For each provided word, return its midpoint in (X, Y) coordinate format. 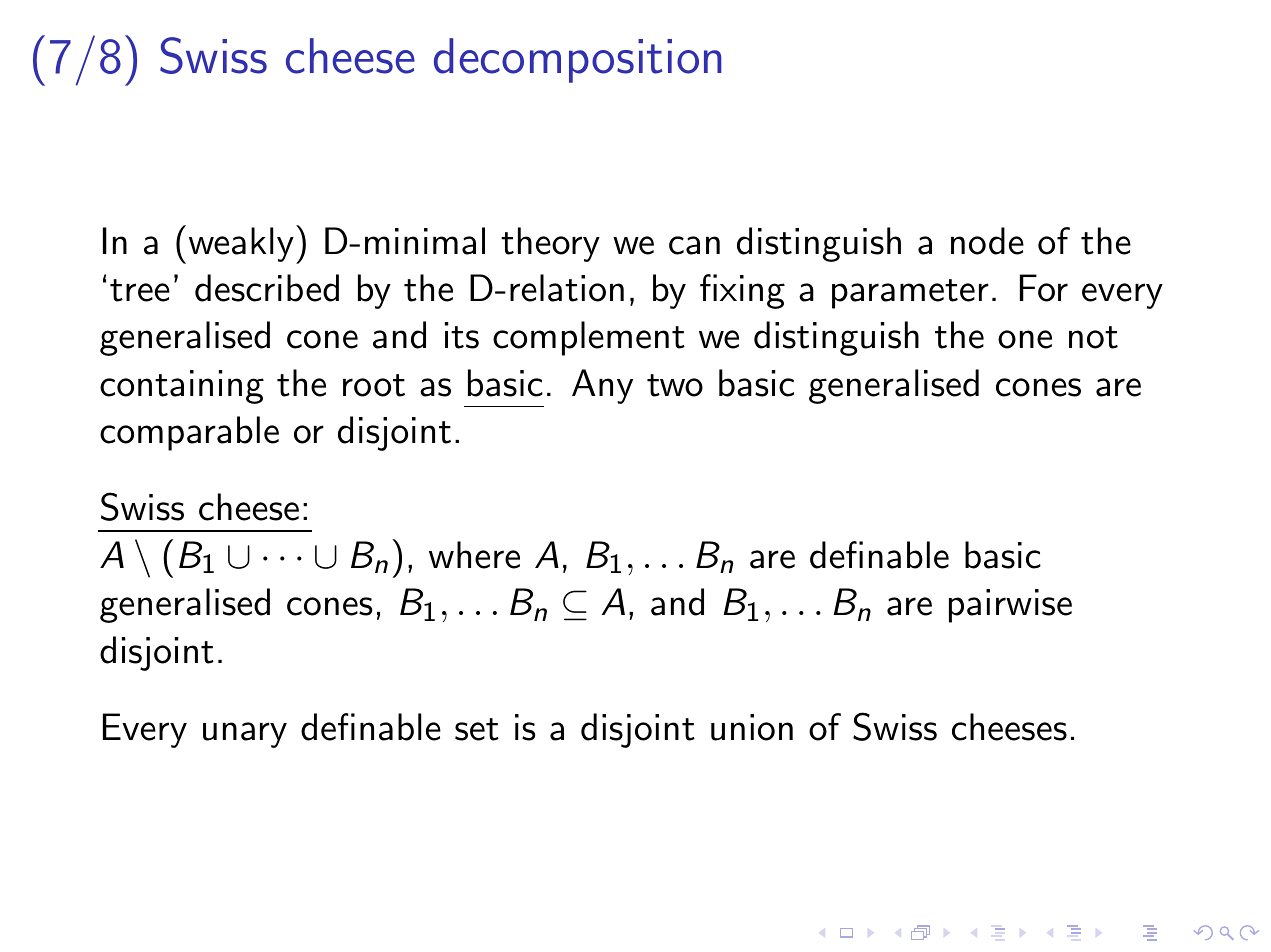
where (474, 555)
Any (602, 386)
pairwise (1010, 606)
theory (550, 244)
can (694, 245)
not (1093, 337)
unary (245, 735)
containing (182, 387)
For (1044, 288)
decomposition (578, 60)
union (752, 727)
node (987, 241)
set (477, 729)
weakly (241, 244)
